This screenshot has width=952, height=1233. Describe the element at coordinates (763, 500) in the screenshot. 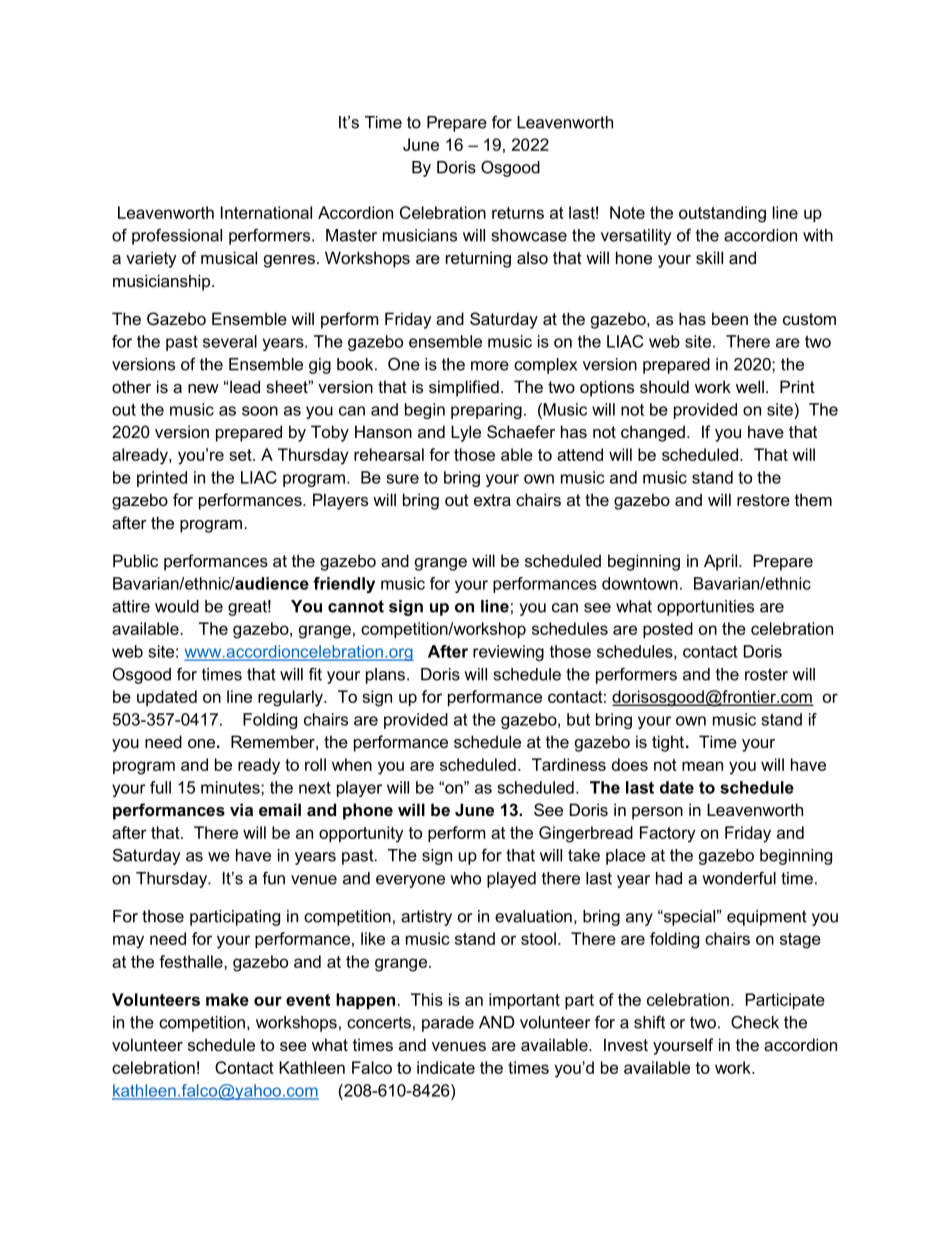

I see `restore` at that location.
